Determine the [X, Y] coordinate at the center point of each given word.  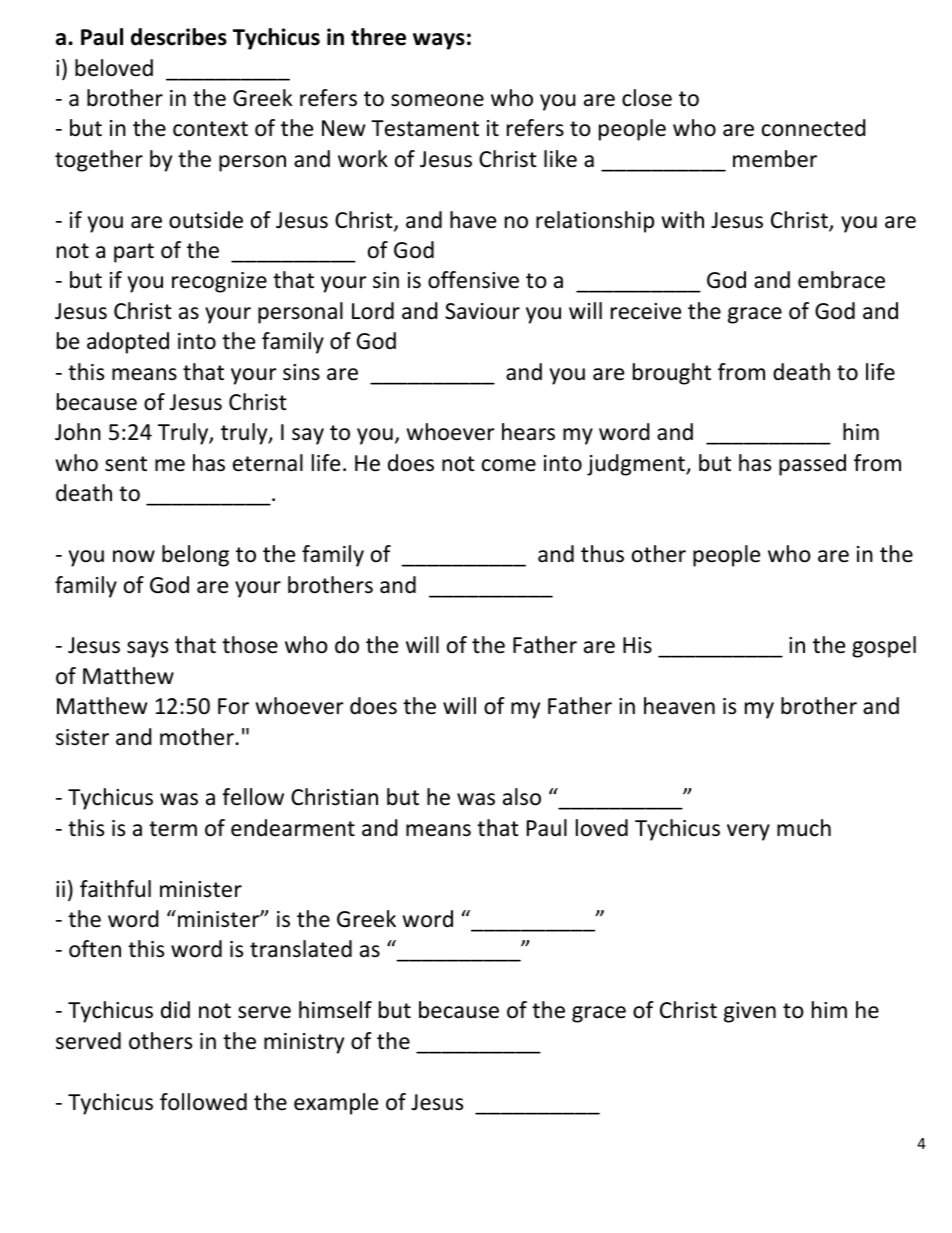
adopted [128, 343]
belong [195, 556]
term [173, 829]
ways [439, 41]
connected [814, 128]
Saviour [482, 311]
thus [602, 554]
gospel [884, 647]
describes [179, 37]
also [522, 797]
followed [203, 1102]
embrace [841, 280]
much [804, 828]
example [336, 1104]
